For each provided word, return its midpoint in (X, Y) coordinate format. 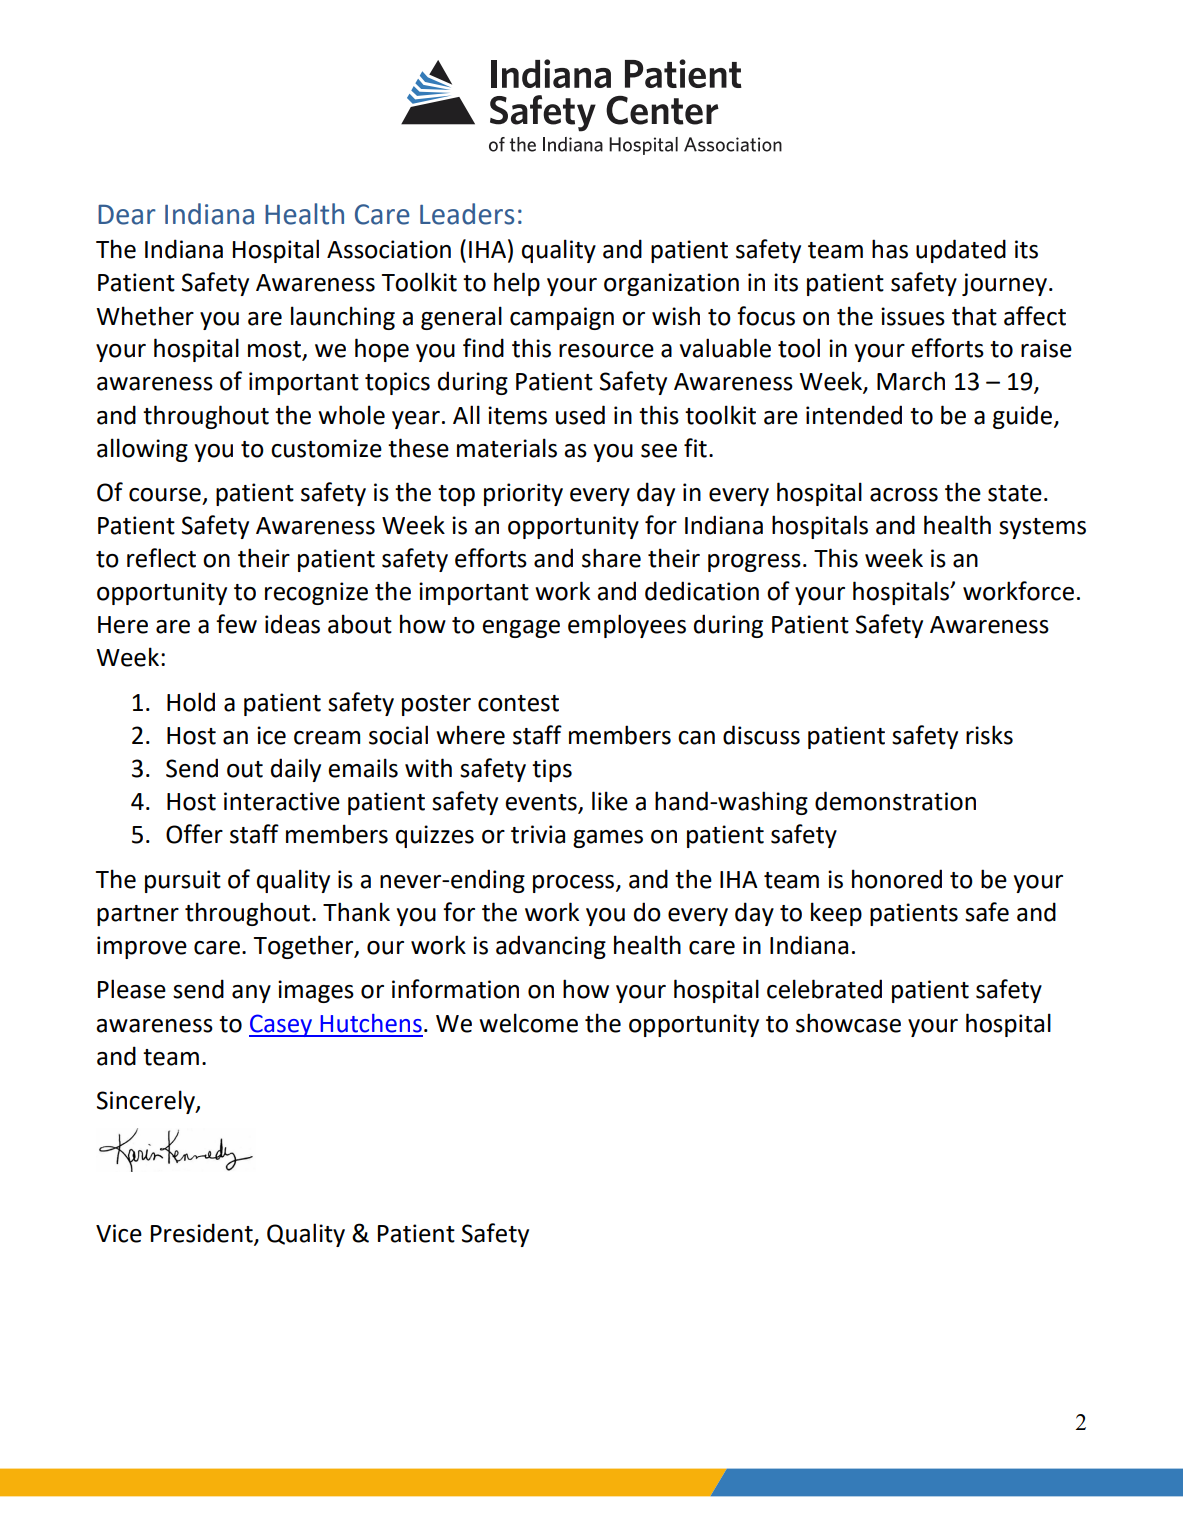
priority (523, 494)
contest (518, 703)
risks (989, 735)
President (203, 1234)
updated (961, 251)
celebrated (824, 989)
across (904, 495)
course (165, 495)
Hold (191, 702)
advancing (551, 947)
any (251, 994)
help (517, 284)
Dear (127, 214)
